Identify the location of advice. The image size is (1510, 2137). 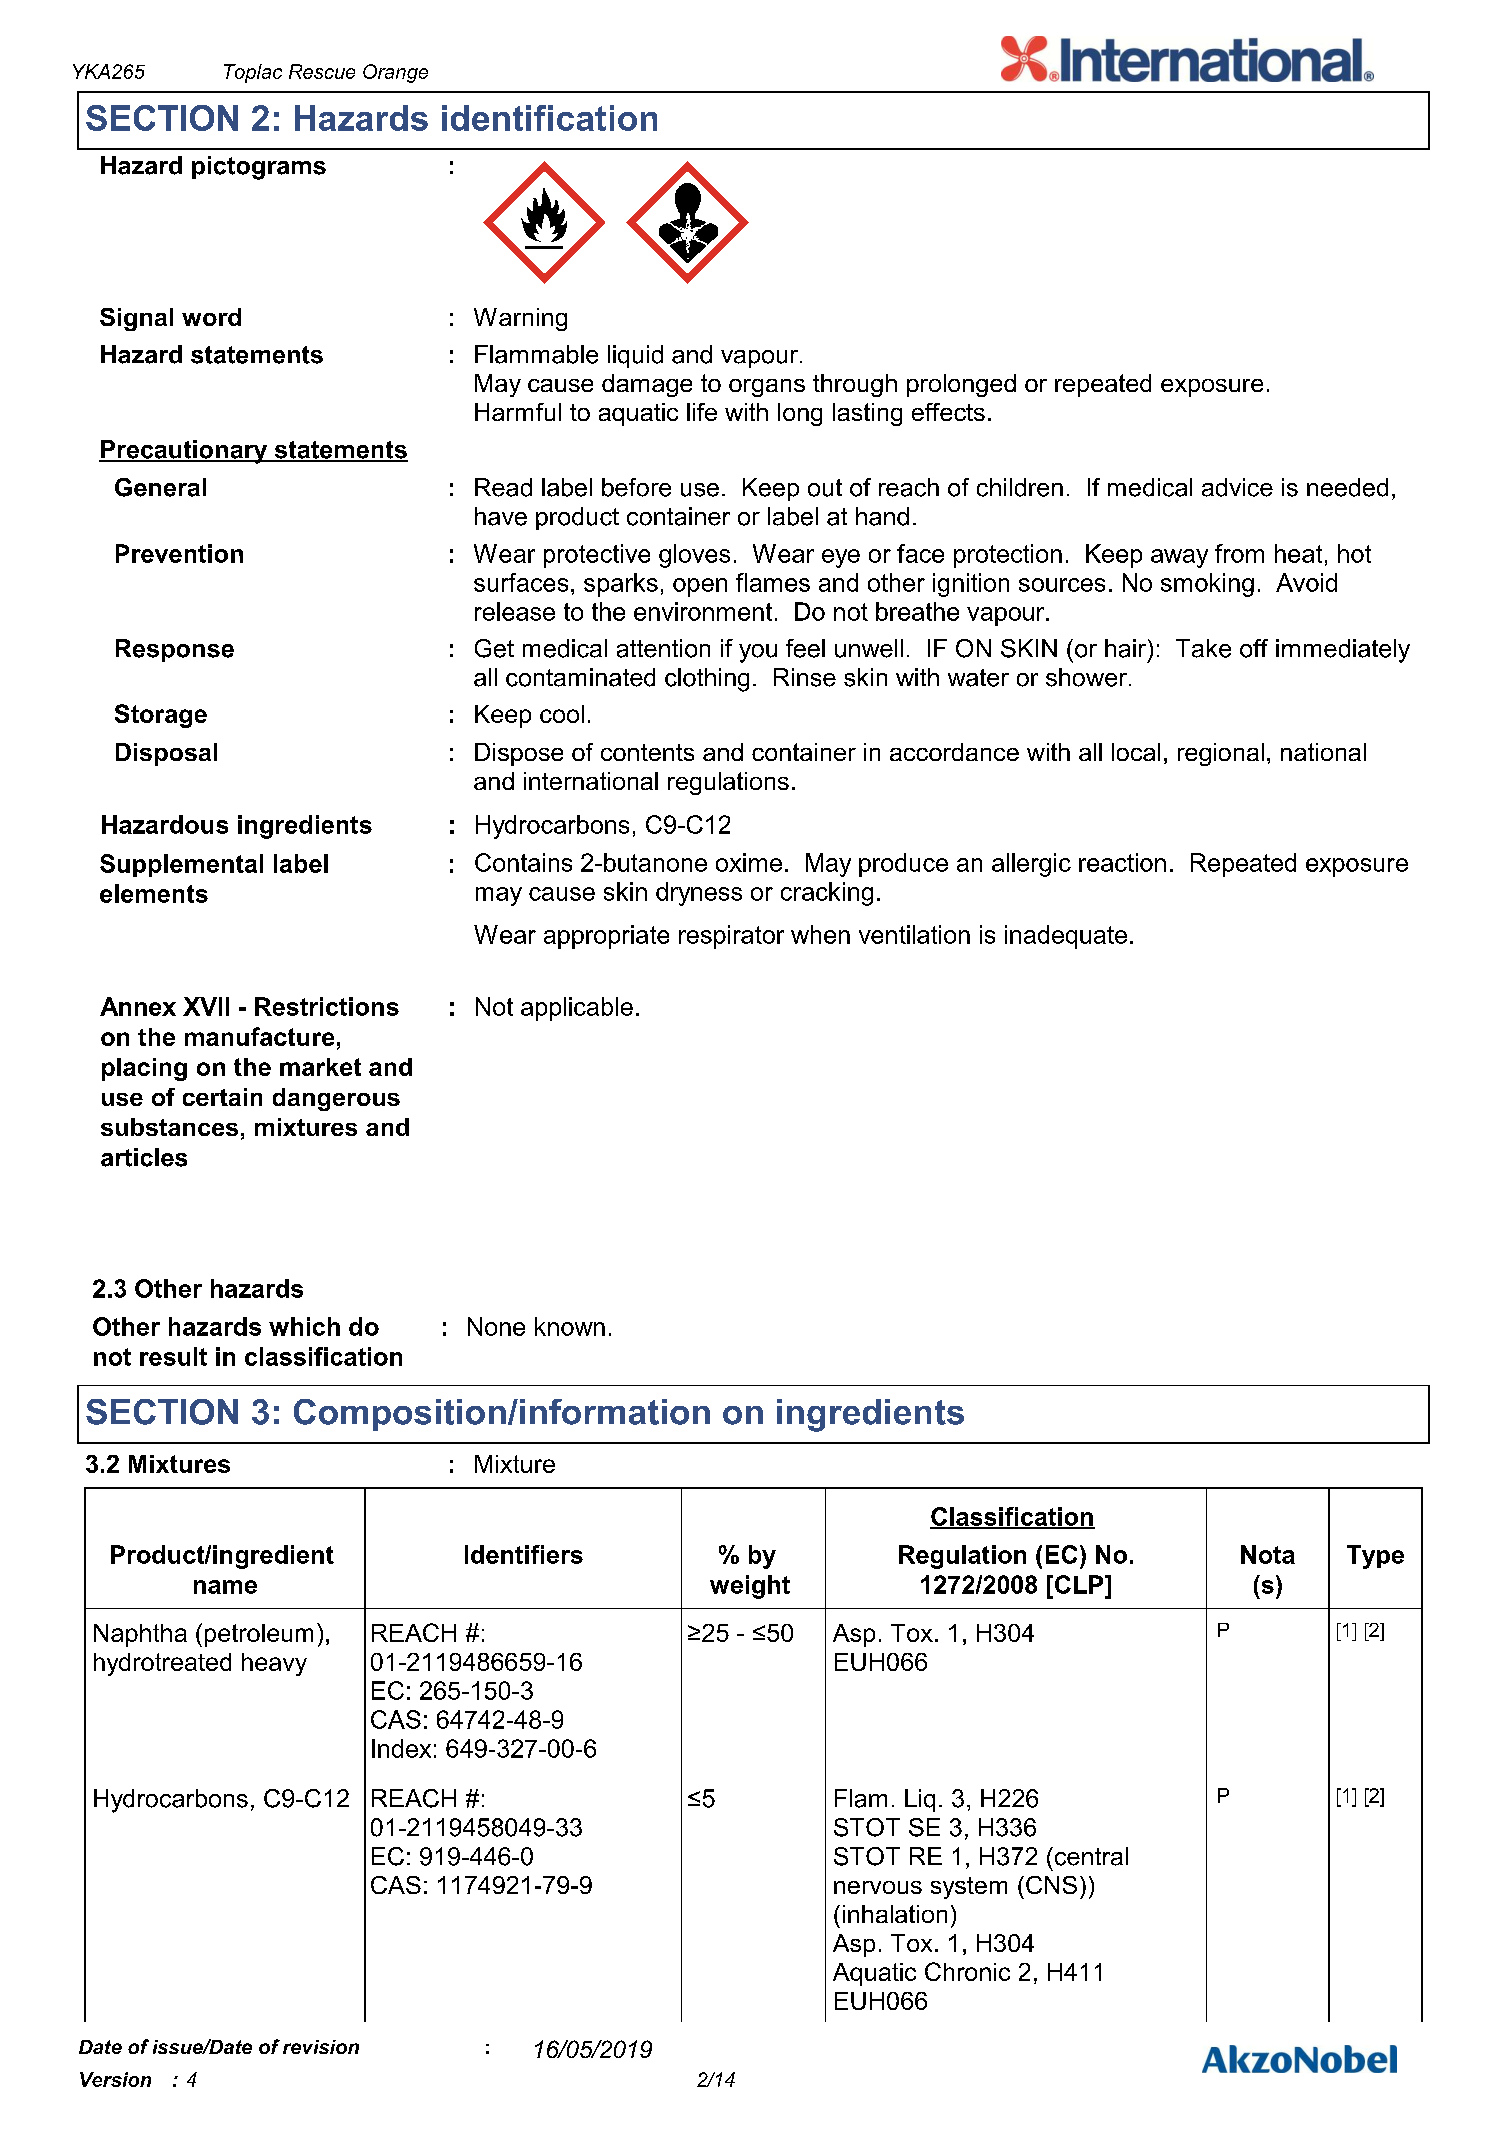
(1237, 487).
